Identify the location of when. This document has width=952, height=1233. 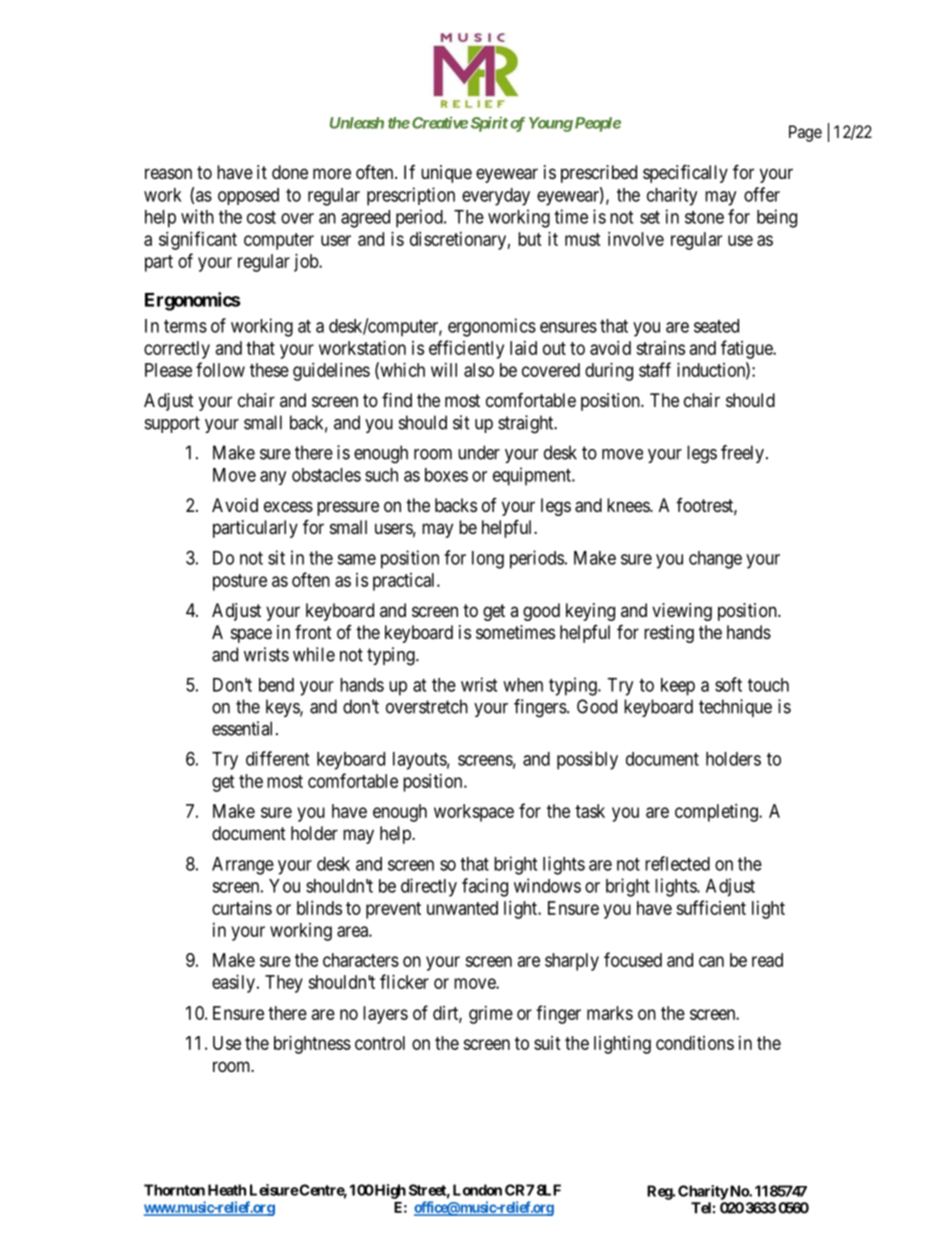
(523, 685).
